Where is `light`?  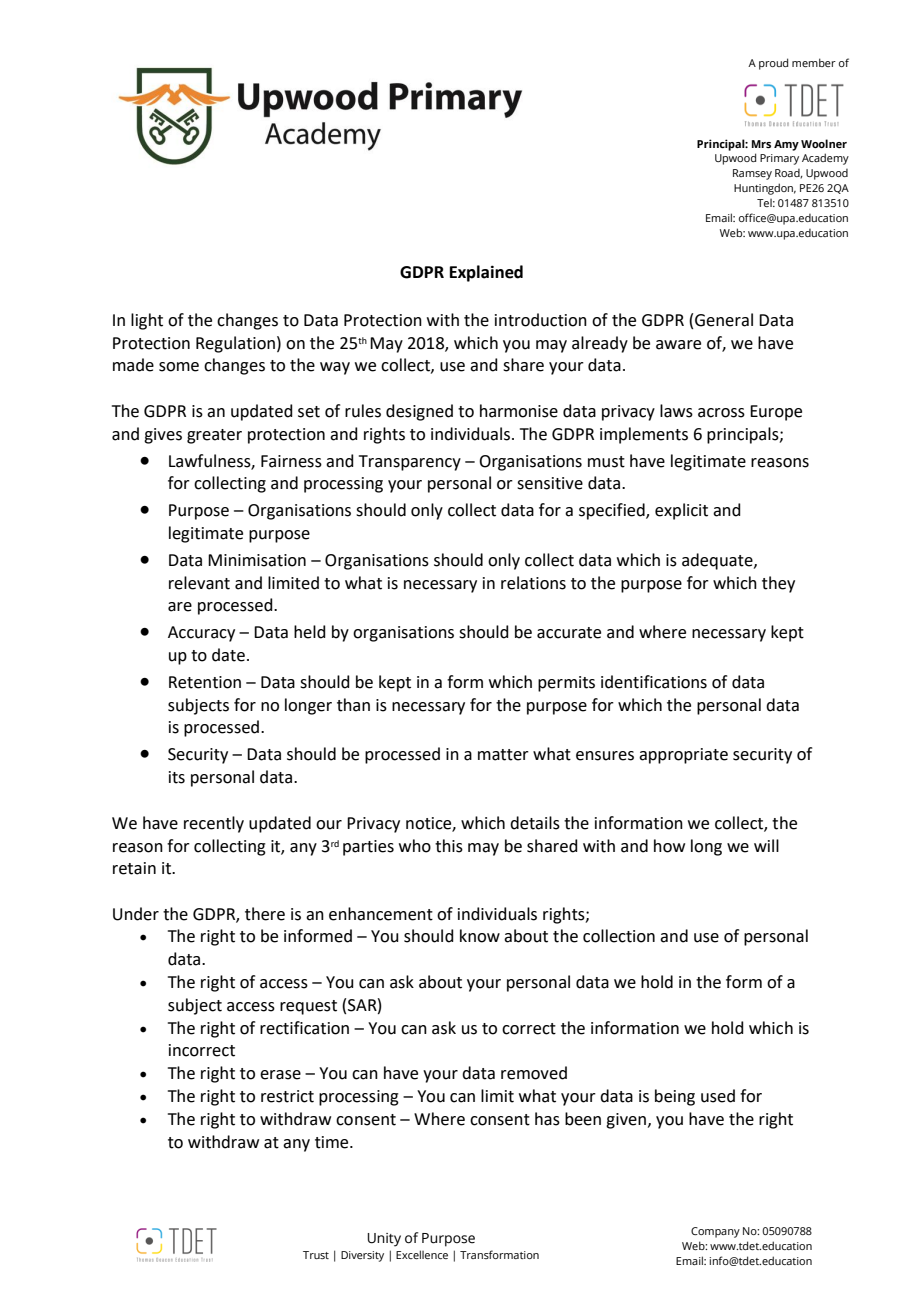 light is located at coordinates (147, 321).
